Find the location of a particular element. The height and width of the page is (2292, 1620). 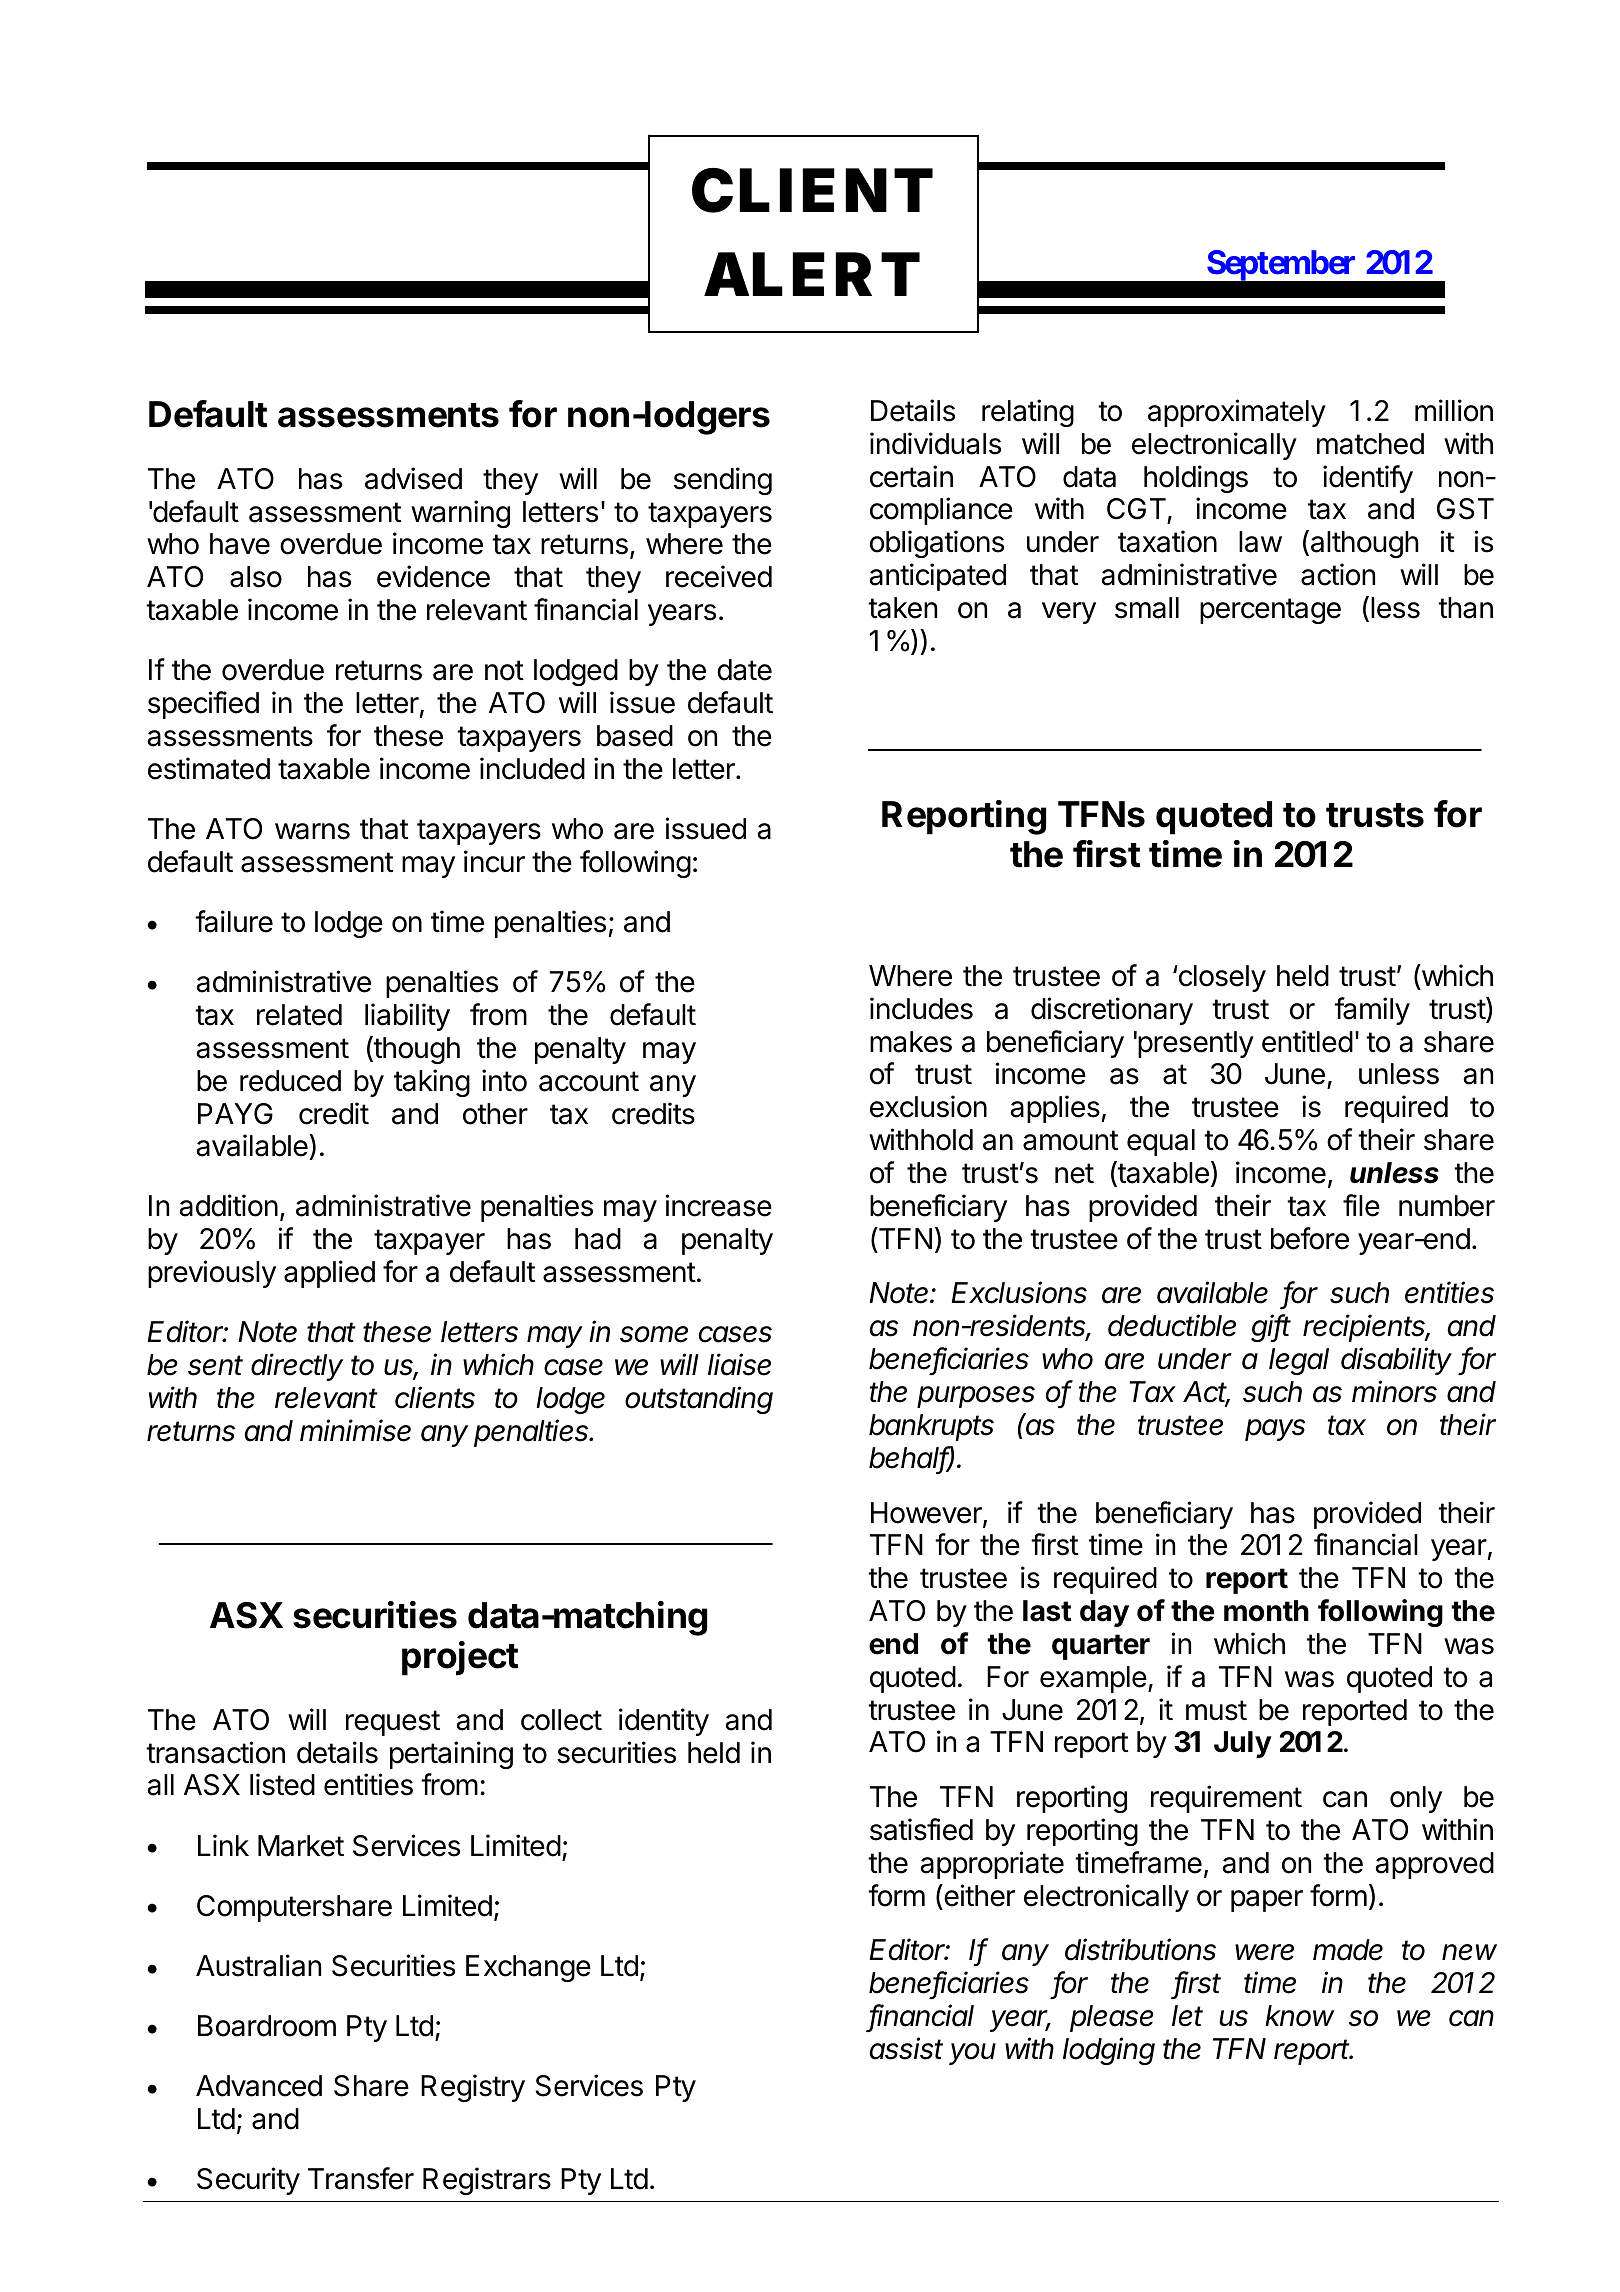

month is located at coordinates (1266, 1611).
